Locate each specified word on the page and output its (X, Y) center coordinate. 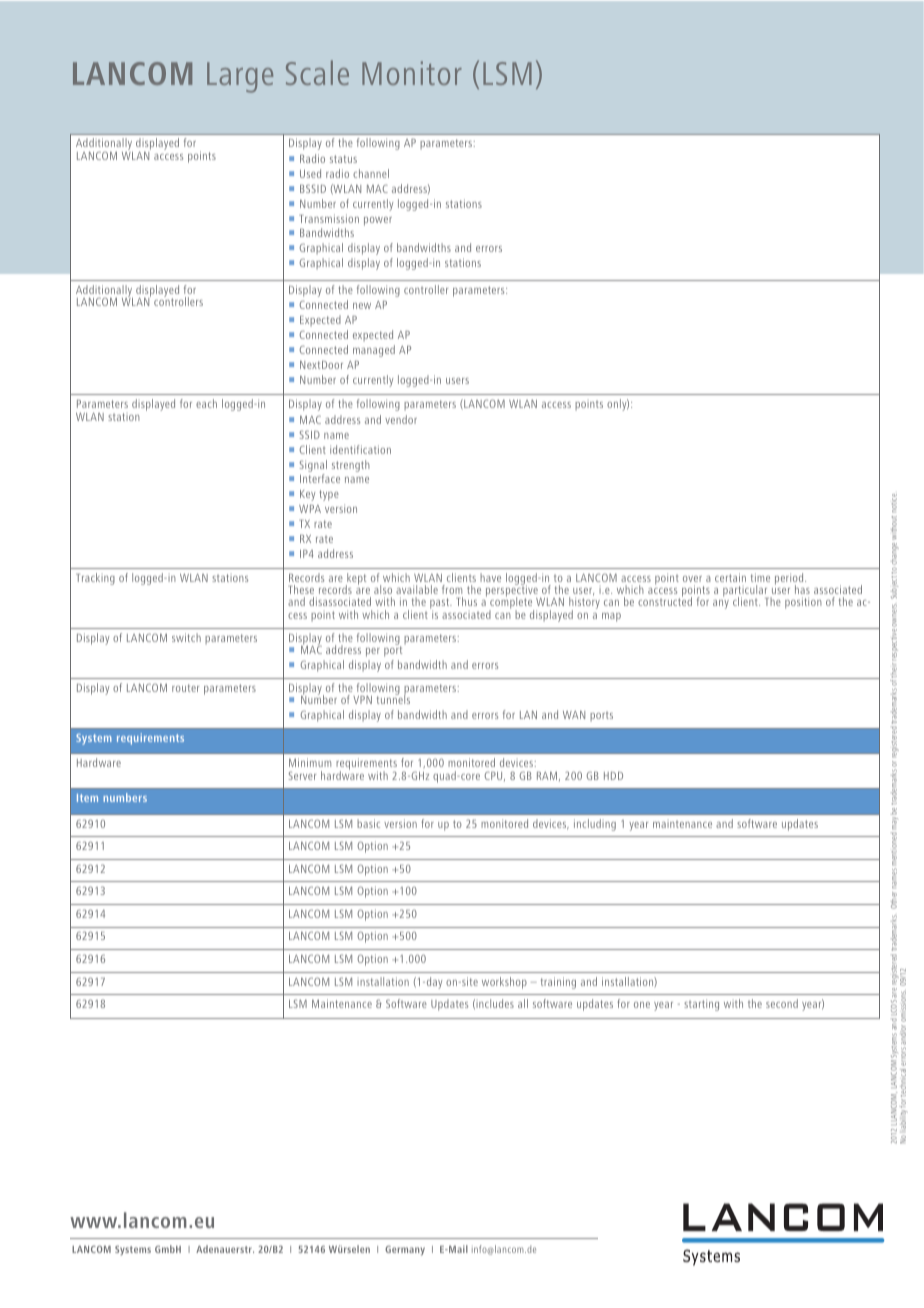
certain (730, 577)
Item (87, 798)
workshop (504, 983)
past (441, 604)
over (692, 579)
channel (371, 173)
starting (701, 1005)
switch (186, 637)
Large (240, 77)
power (378, 221)
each (206, 403)
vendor (401, 419)
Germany (405, 1251)
